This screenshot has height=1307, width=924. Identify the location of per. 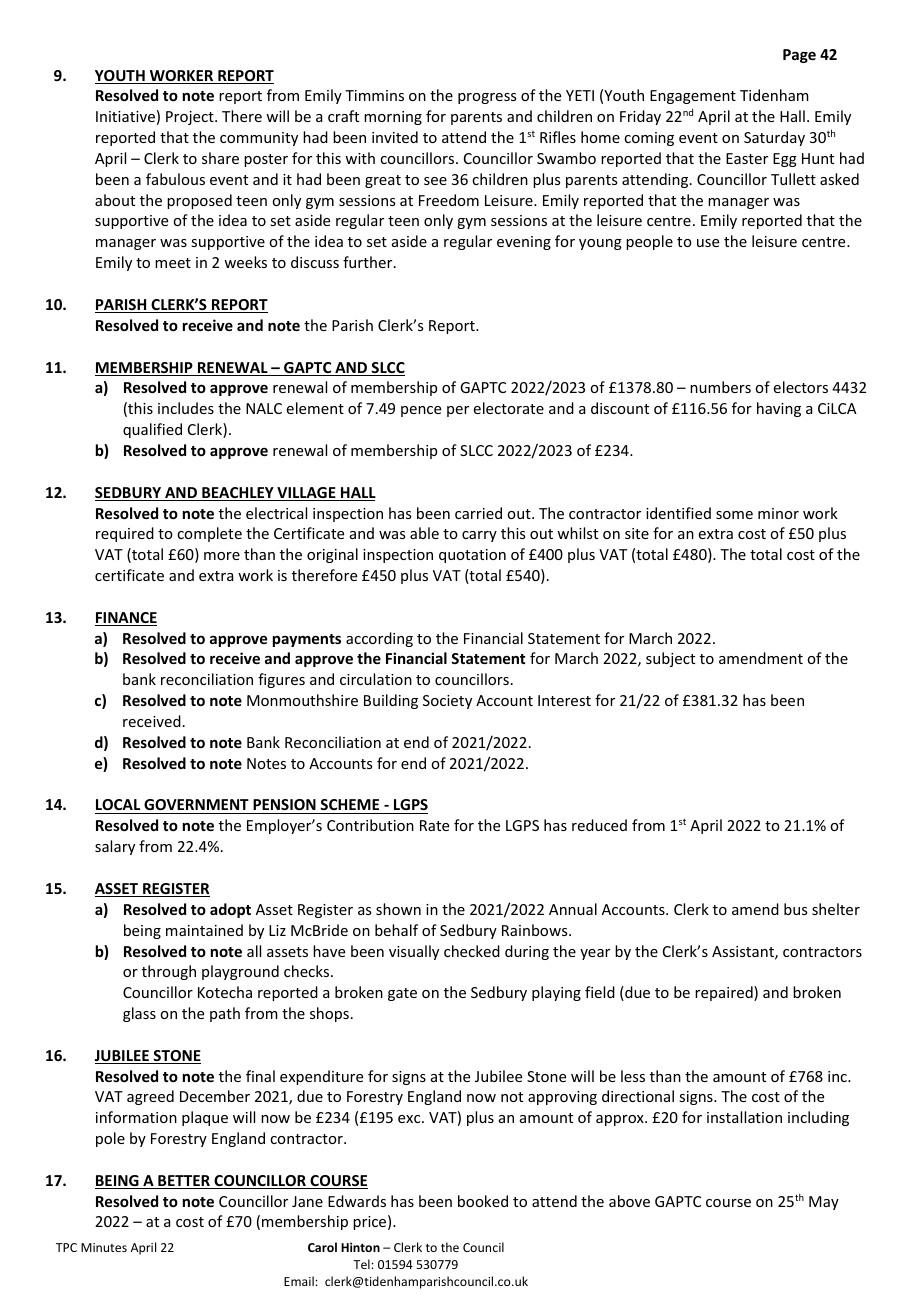
(458, 411).
